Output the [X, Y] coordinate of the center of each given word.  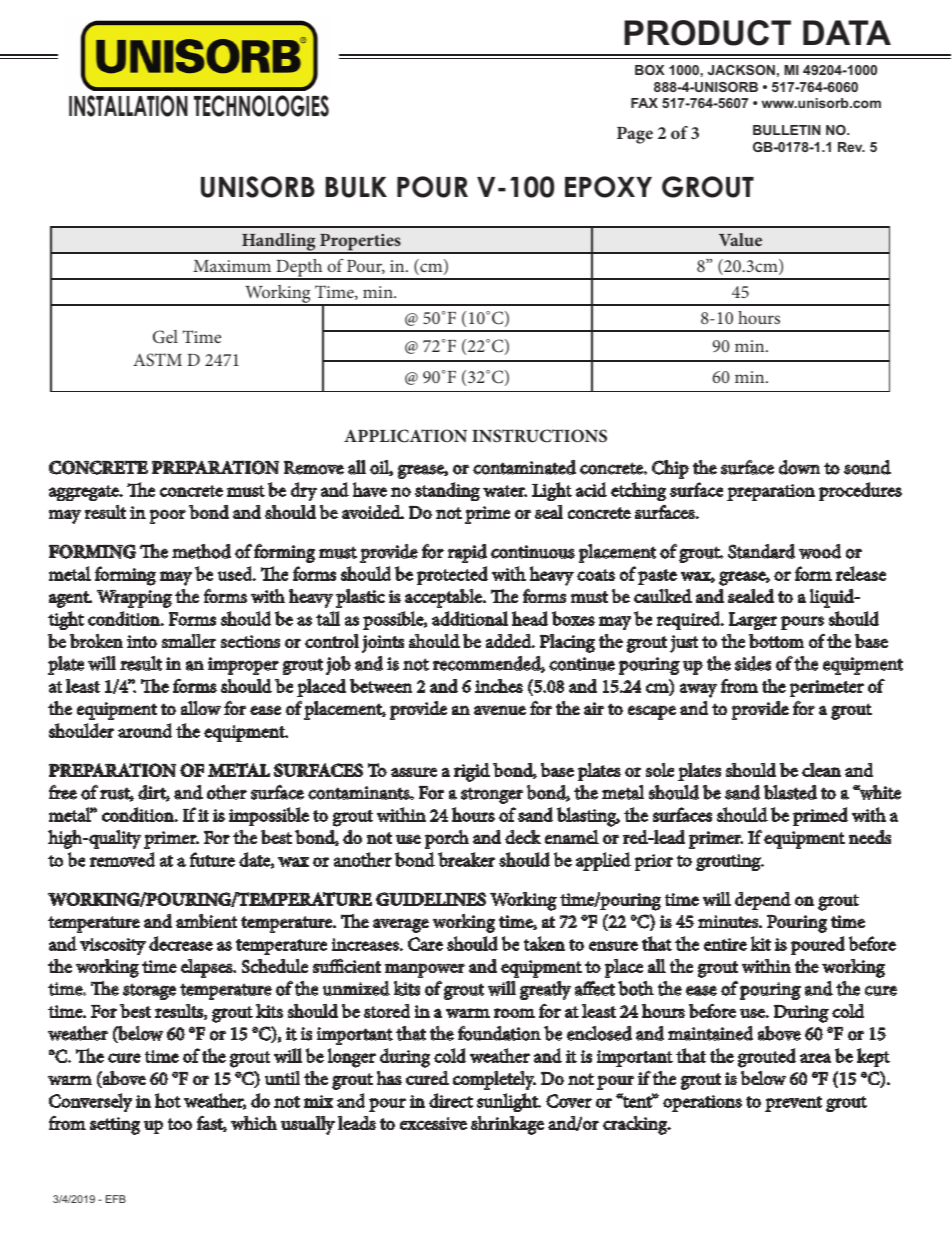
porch [447, 839]
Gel [165, 337]
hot [168, 1100]
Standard [761, 551]
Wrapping [134, 599]
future [212, 859]
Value [740, 239]
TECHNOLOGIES [261, 106]
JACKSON [741, 70]
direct [451, 1100]
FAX [644, 103]
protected [452, 575]
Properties [360, 243]
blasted [790, 792]
